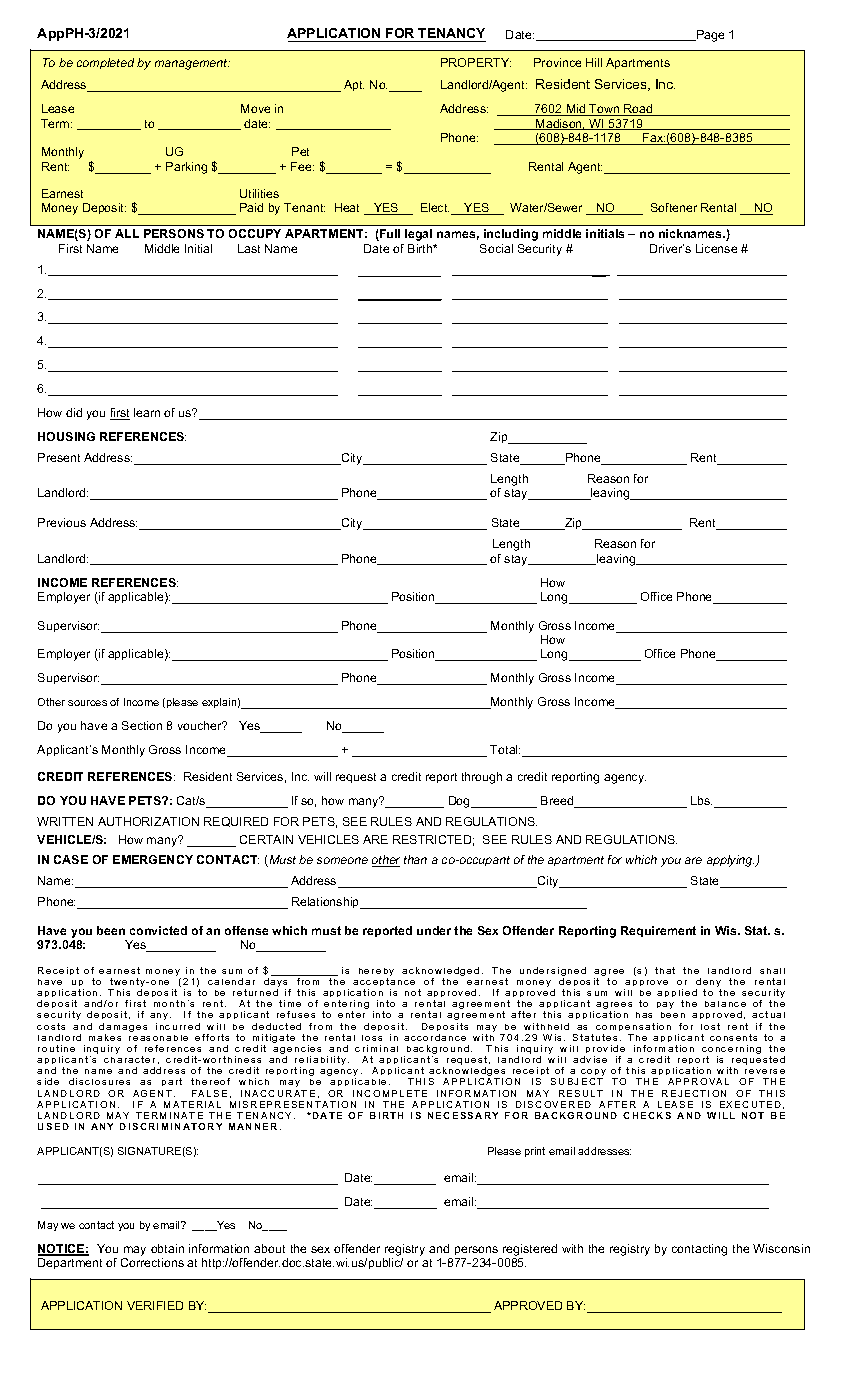  I want to click on deny, so click(708, 984).
